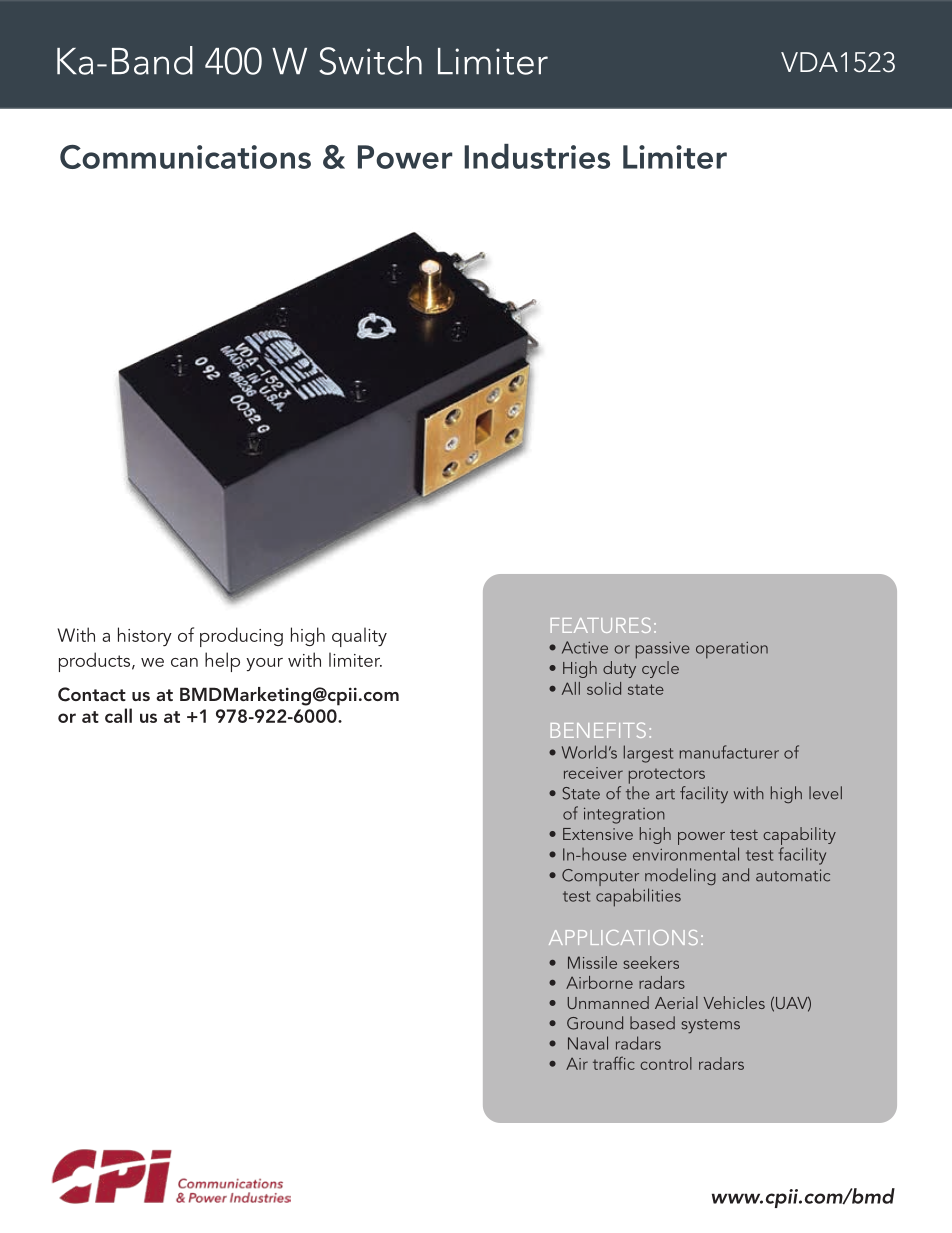  What do you see at coordinates (118, 715) in the screenshot?
I see `call` at bounding box center [118, 715].
